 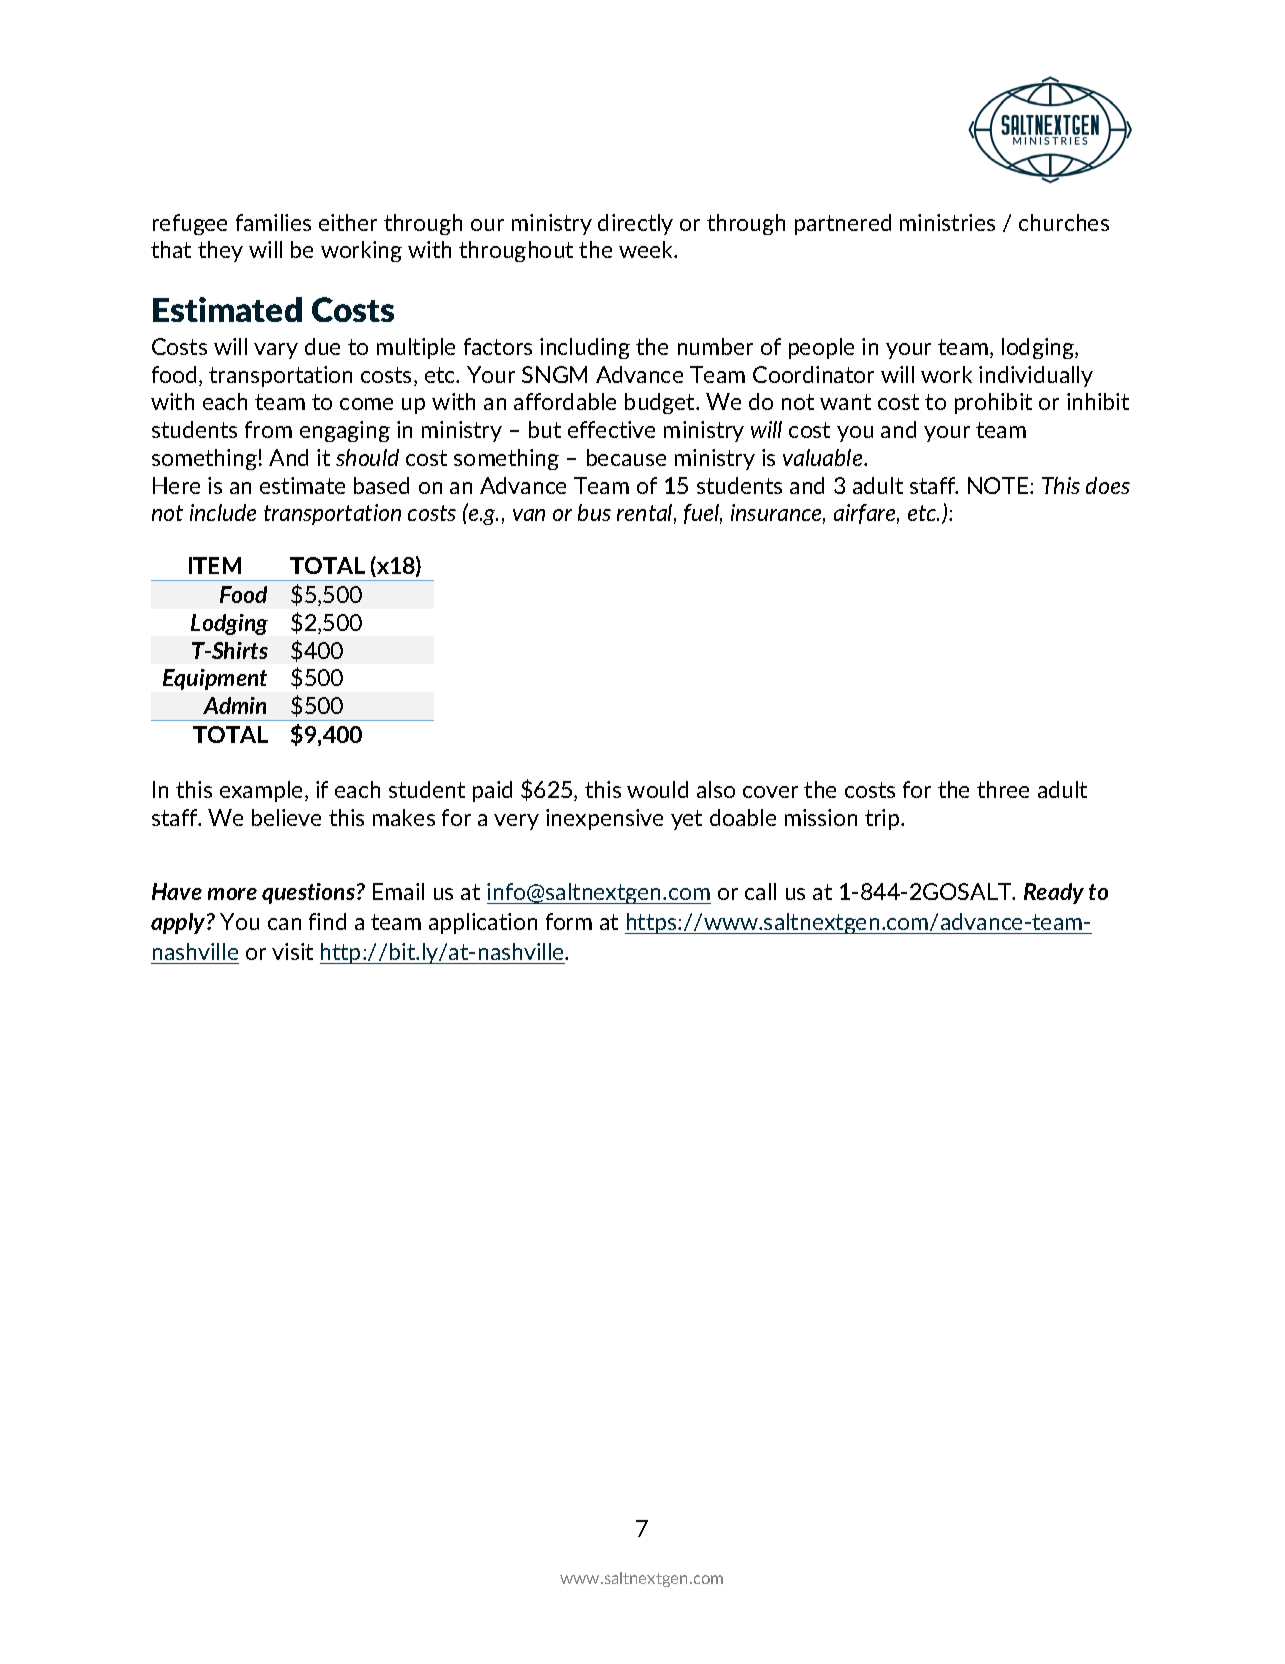 What do you see at coordinates (947, 222) in the document?
I see `ministries` at bounding box center [947, 222].
